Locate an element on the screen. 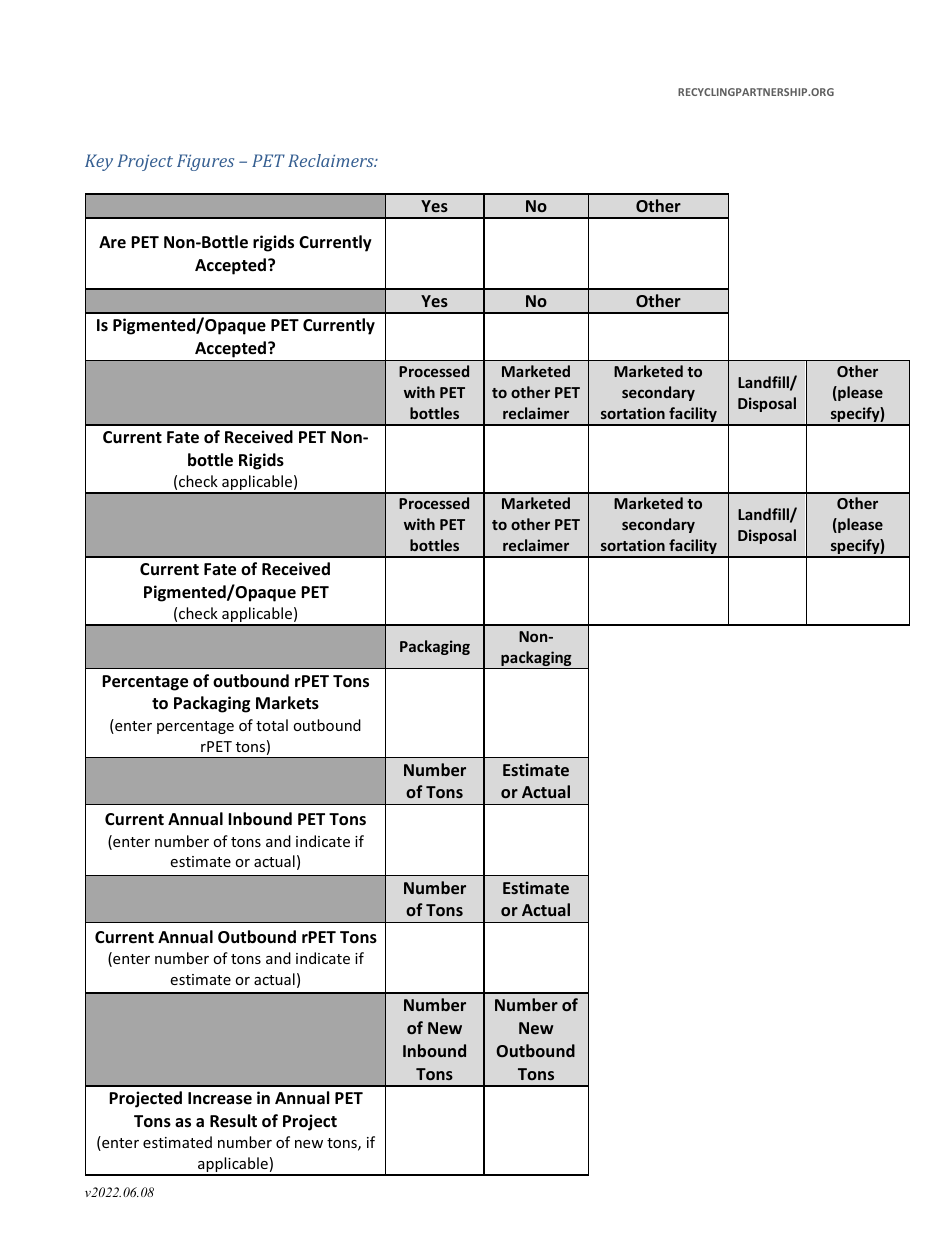 This screenshot has height=1233, width=952. Figures is located at coordinates (205, 162).
